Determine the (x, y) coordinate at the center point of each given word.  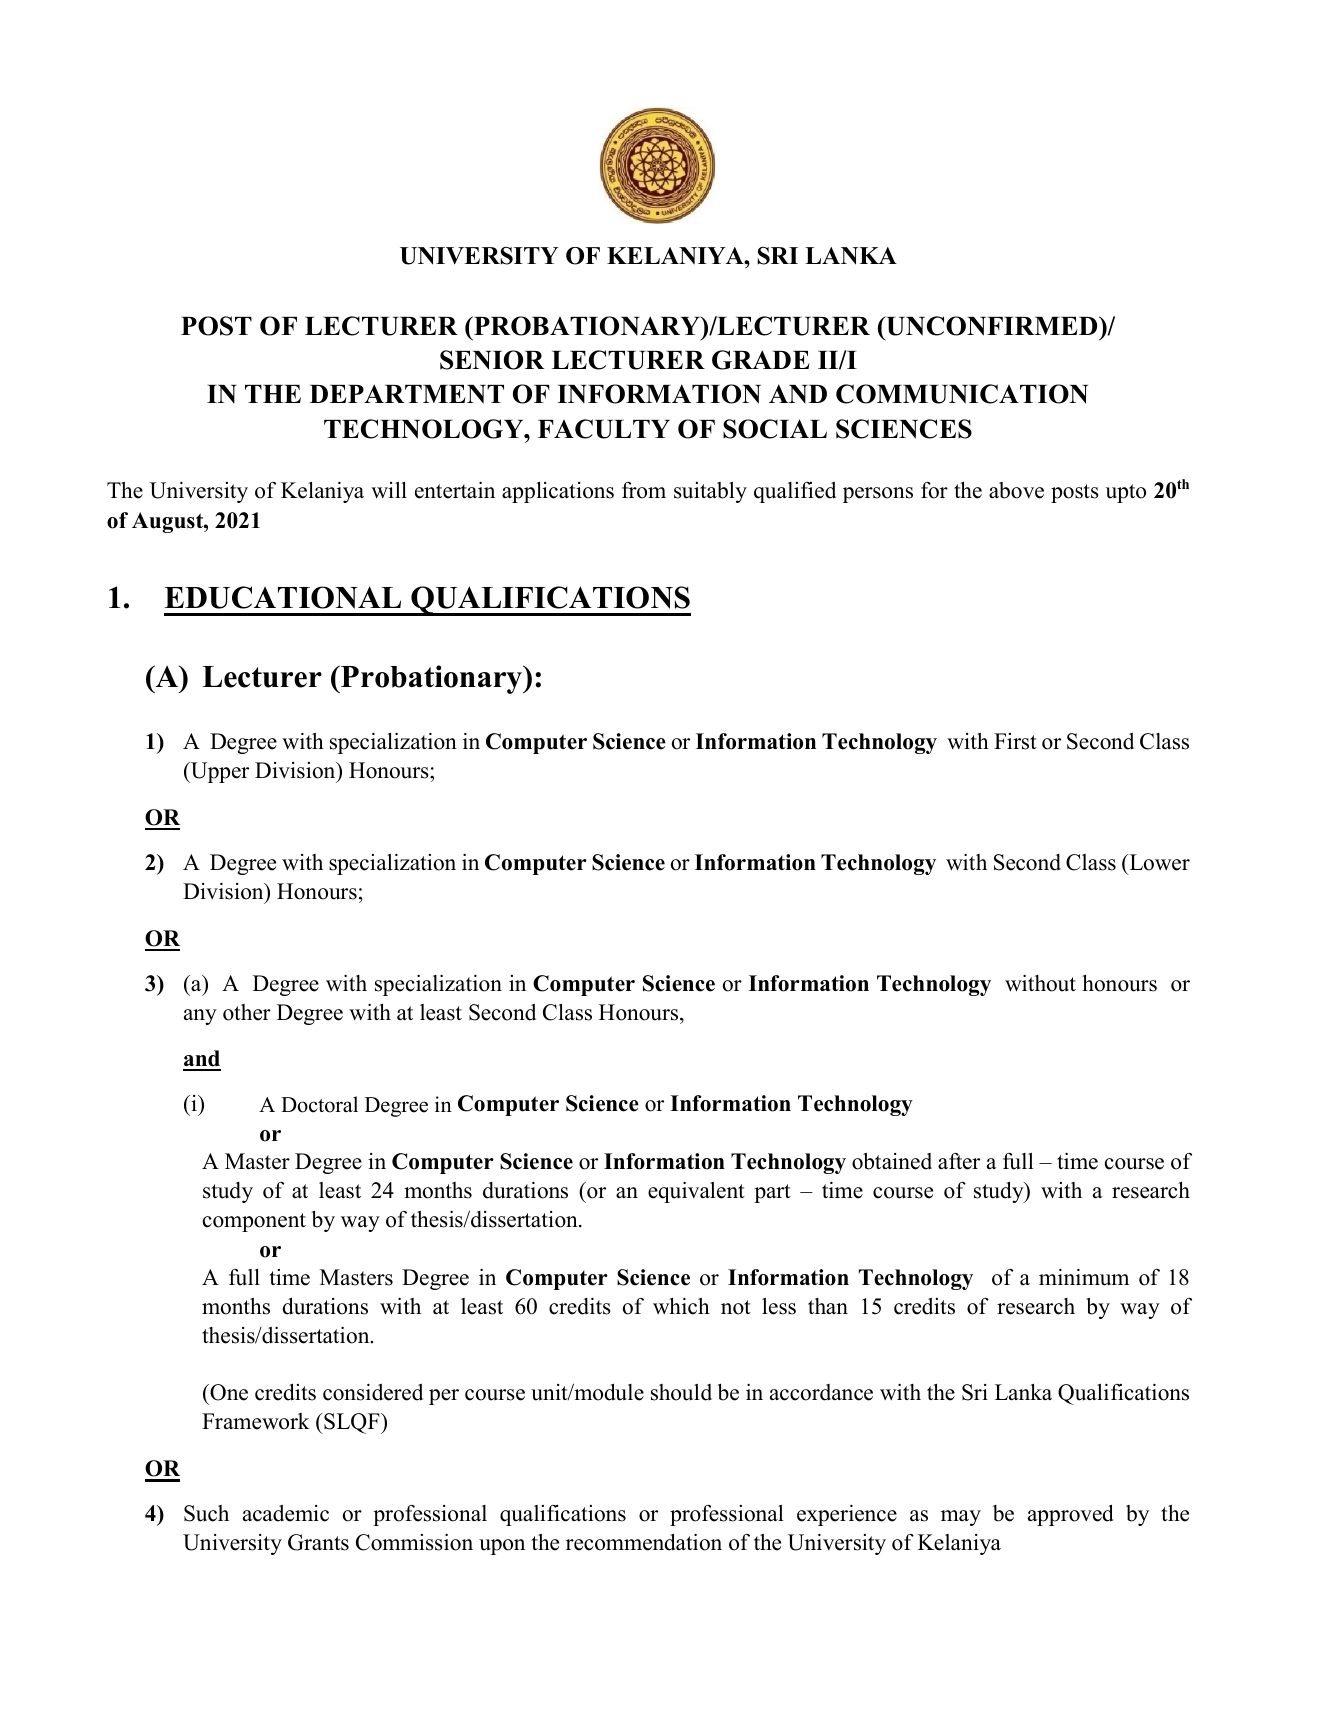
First (1015, 741)
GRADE (761, 360)
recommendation (644, 1542)
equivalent (696, 1192)
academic (286, 1513)
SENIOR (492, 360)
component (254, 1222)
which (681, 1306)
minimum (1084, 1277)
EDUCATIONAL (282, 597)
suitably (710, 492)
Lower (1158, 862)
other (247, 1012)
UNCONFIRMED (992, 326)
